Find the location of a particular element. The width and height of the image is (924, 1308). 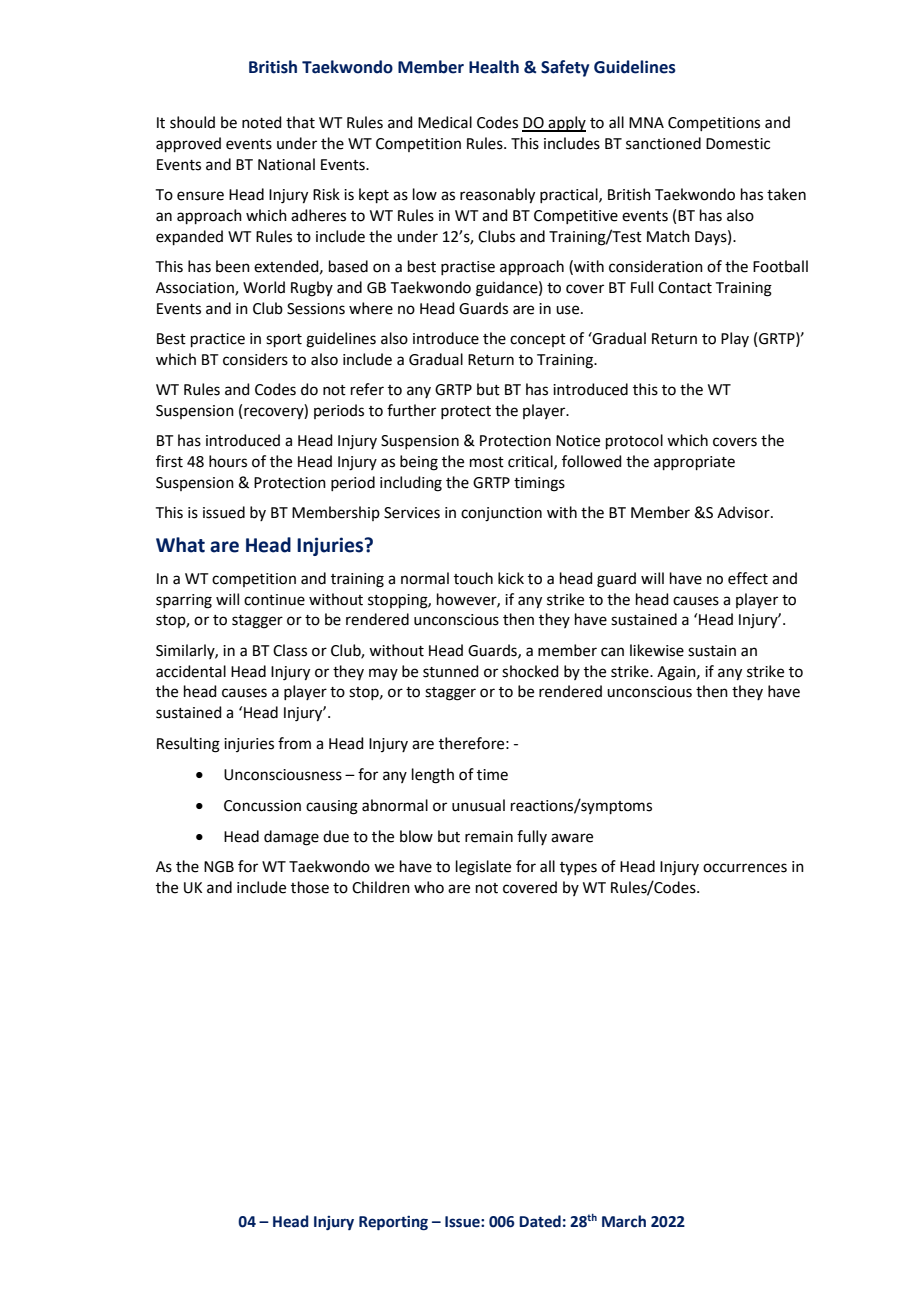

Reporting is located at coordinates (393, 1223).
